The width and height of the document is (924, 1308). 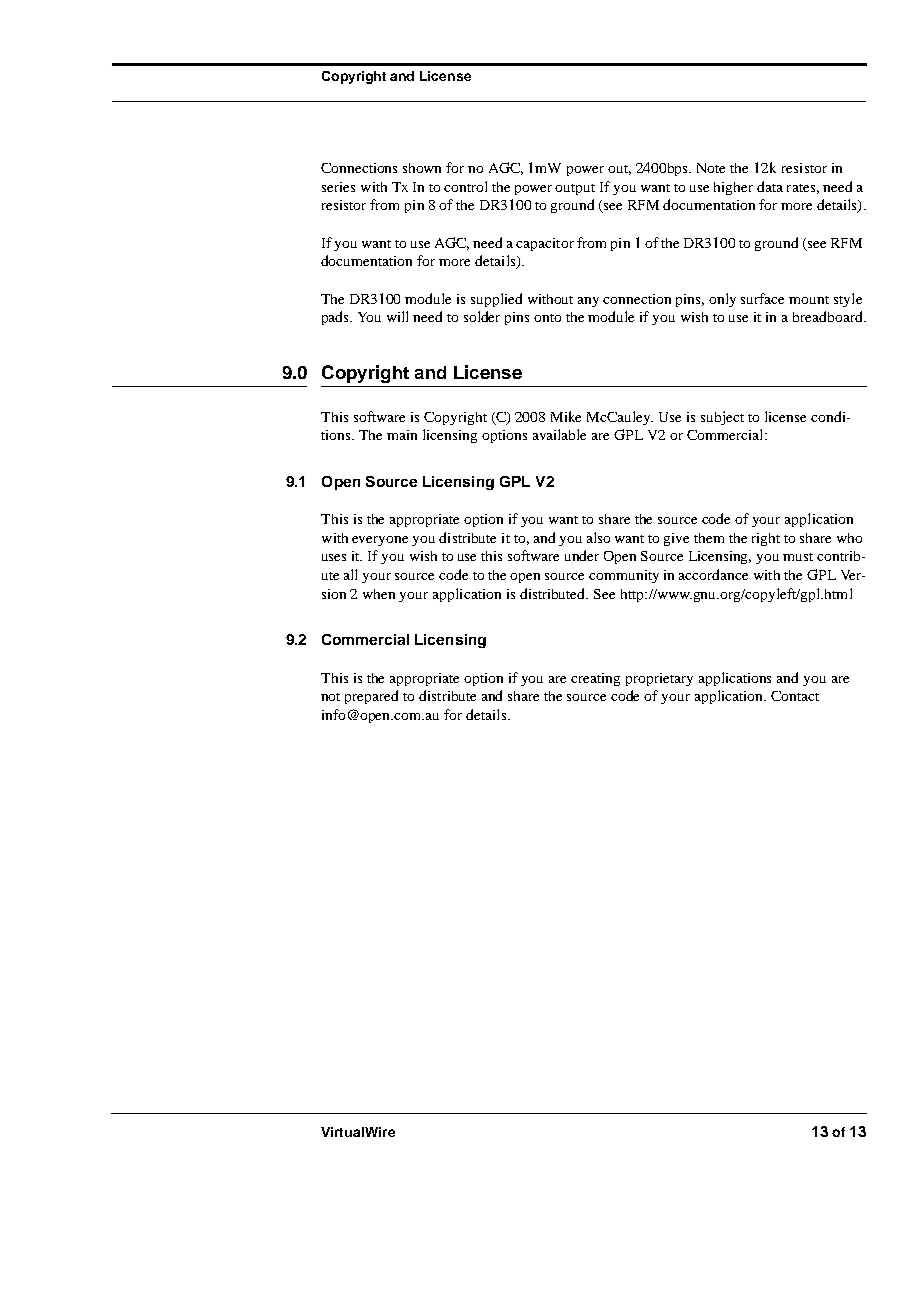 I want to click on available, so click(x=559, y=434).
